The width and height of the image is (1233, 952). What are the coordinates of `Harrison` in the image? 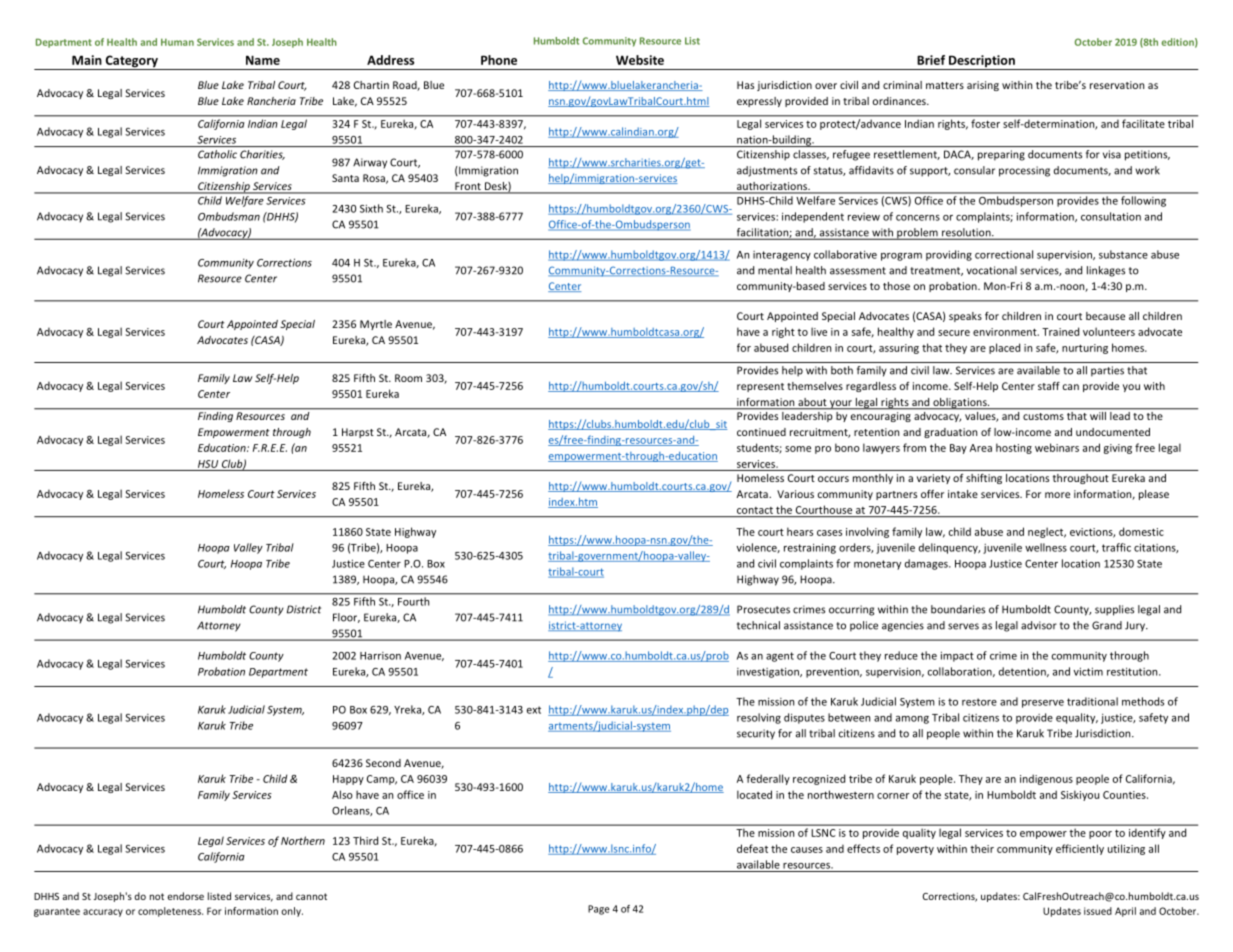 It's located at (380, 656).
